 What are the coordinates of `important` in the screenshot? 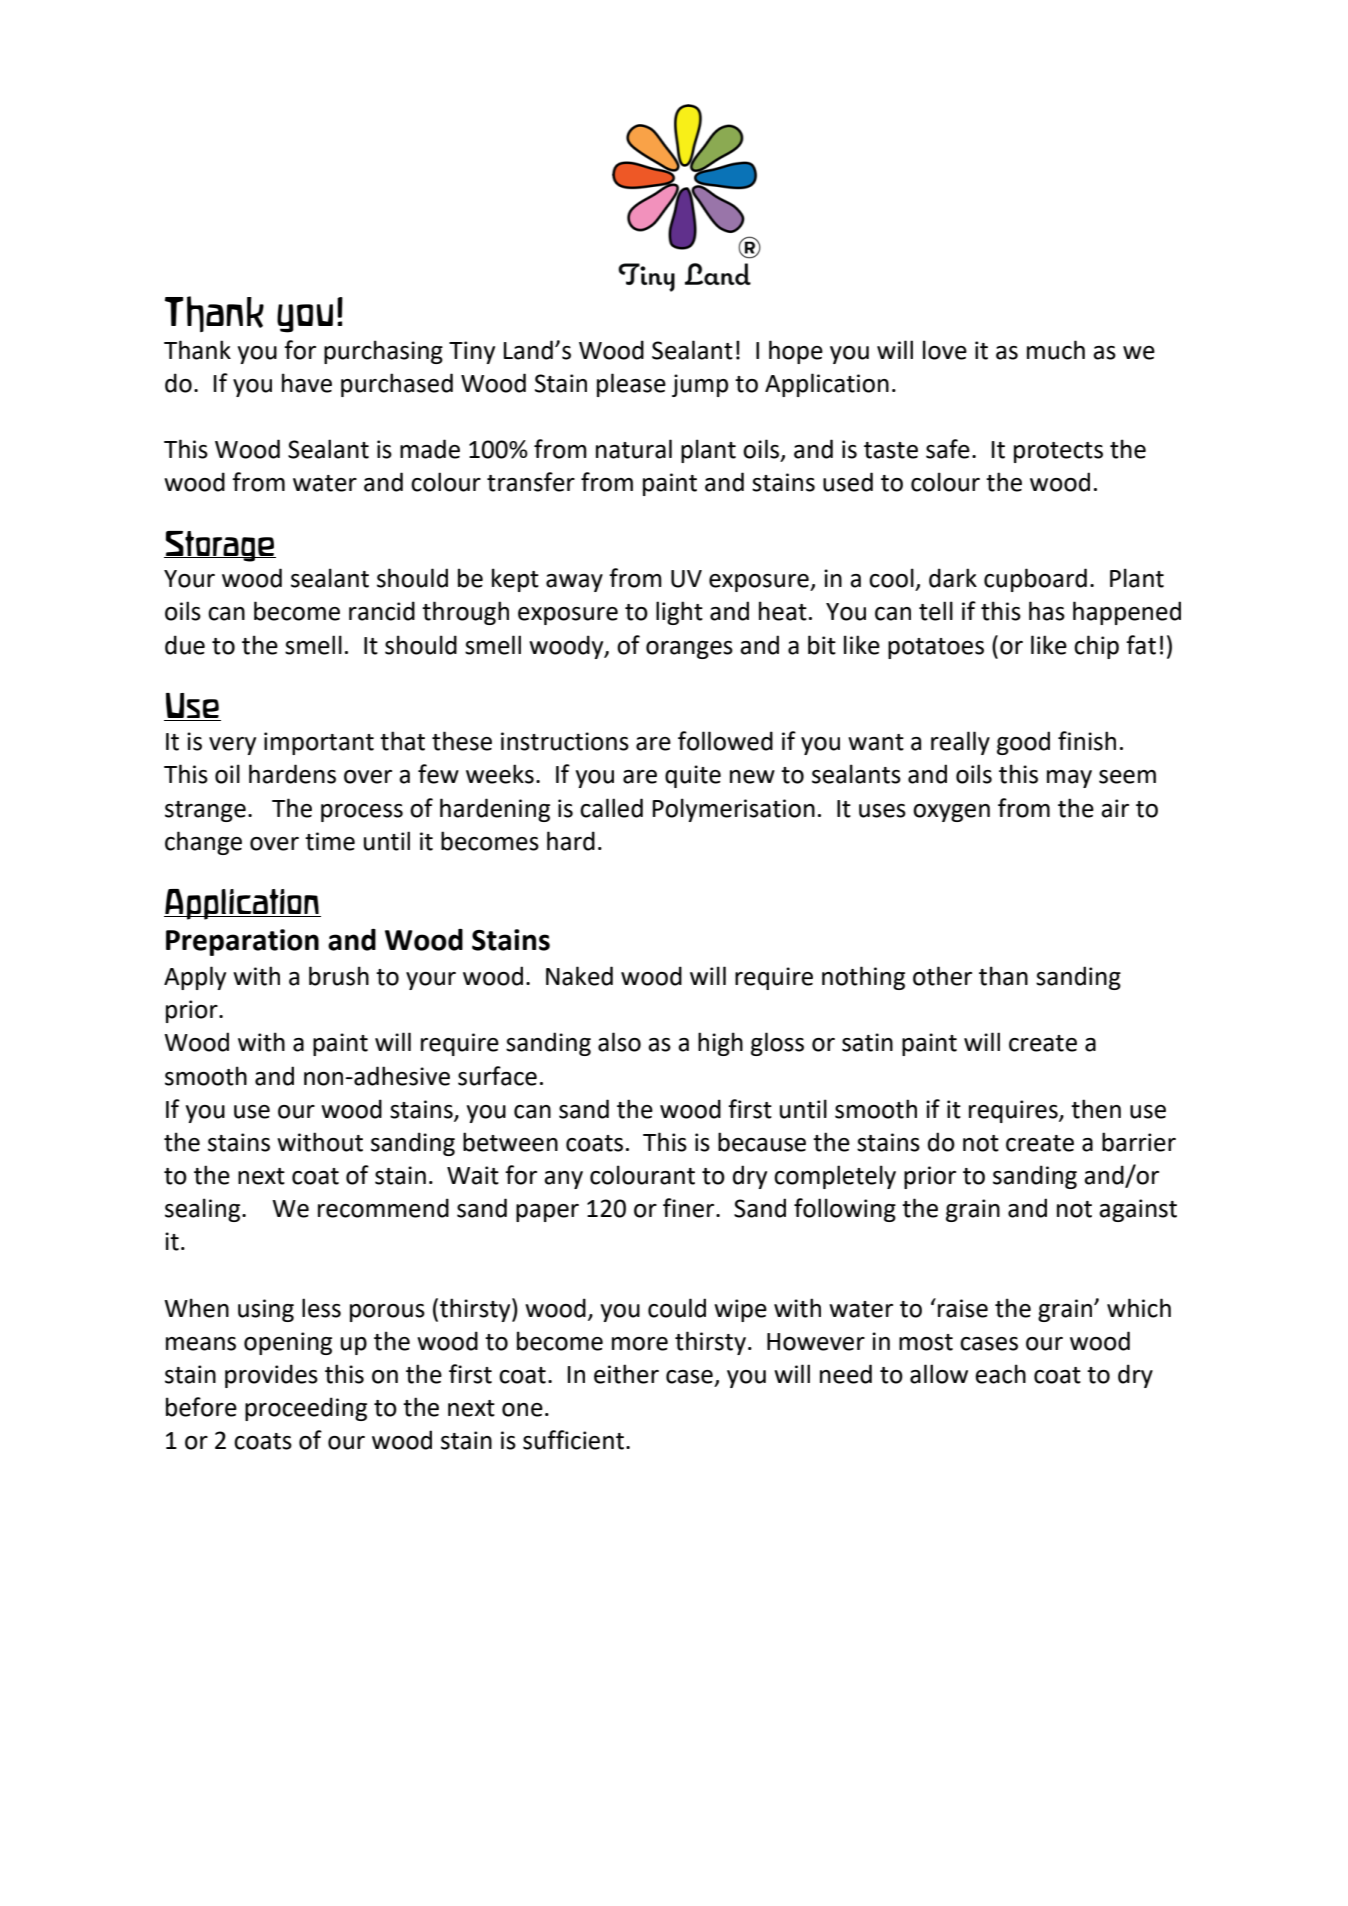 It's located at (319, 743).
